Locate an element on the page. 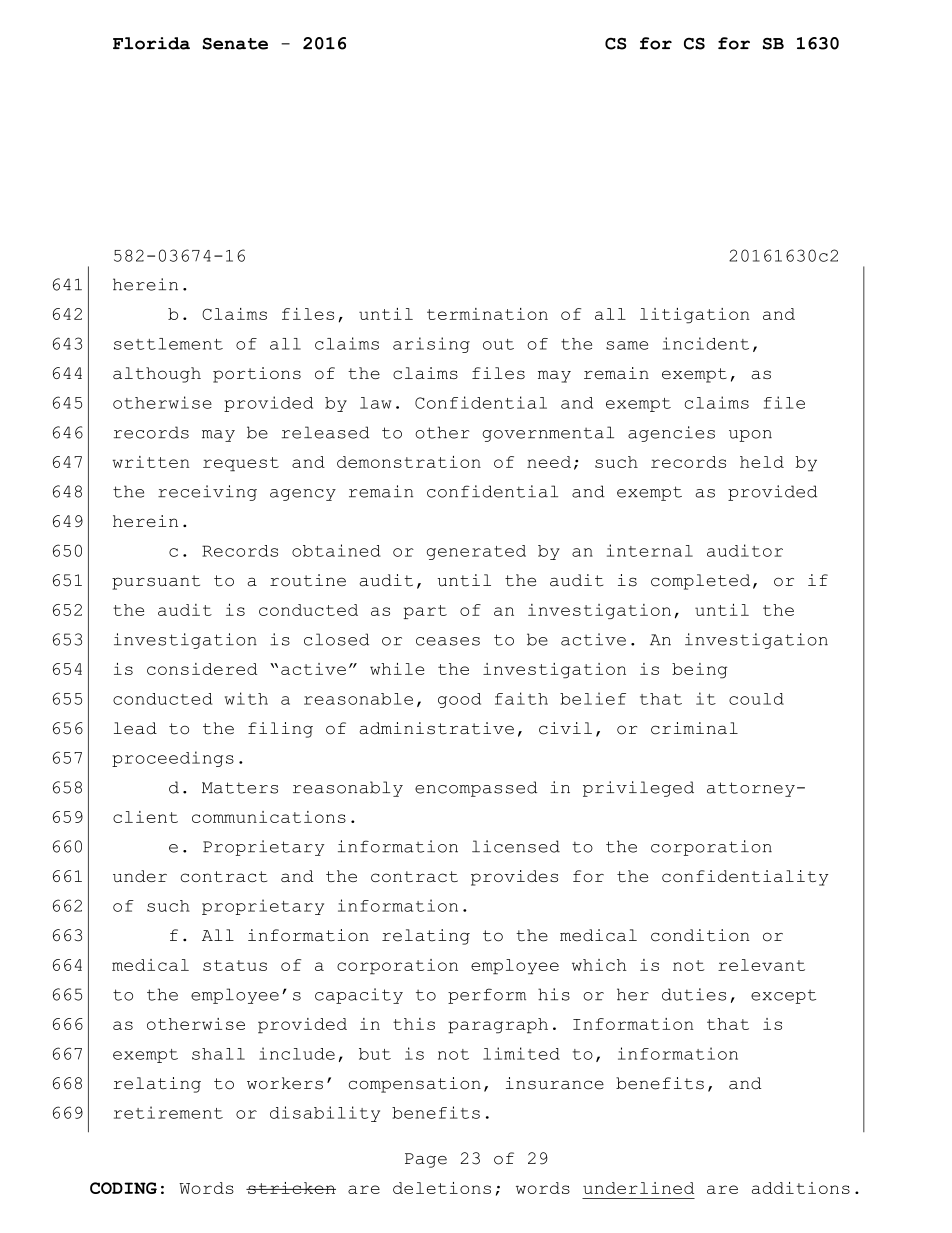 Image resolution: width=952 pixels, height=1233 pixels. demonstration is located at coordinates (409, 462).
